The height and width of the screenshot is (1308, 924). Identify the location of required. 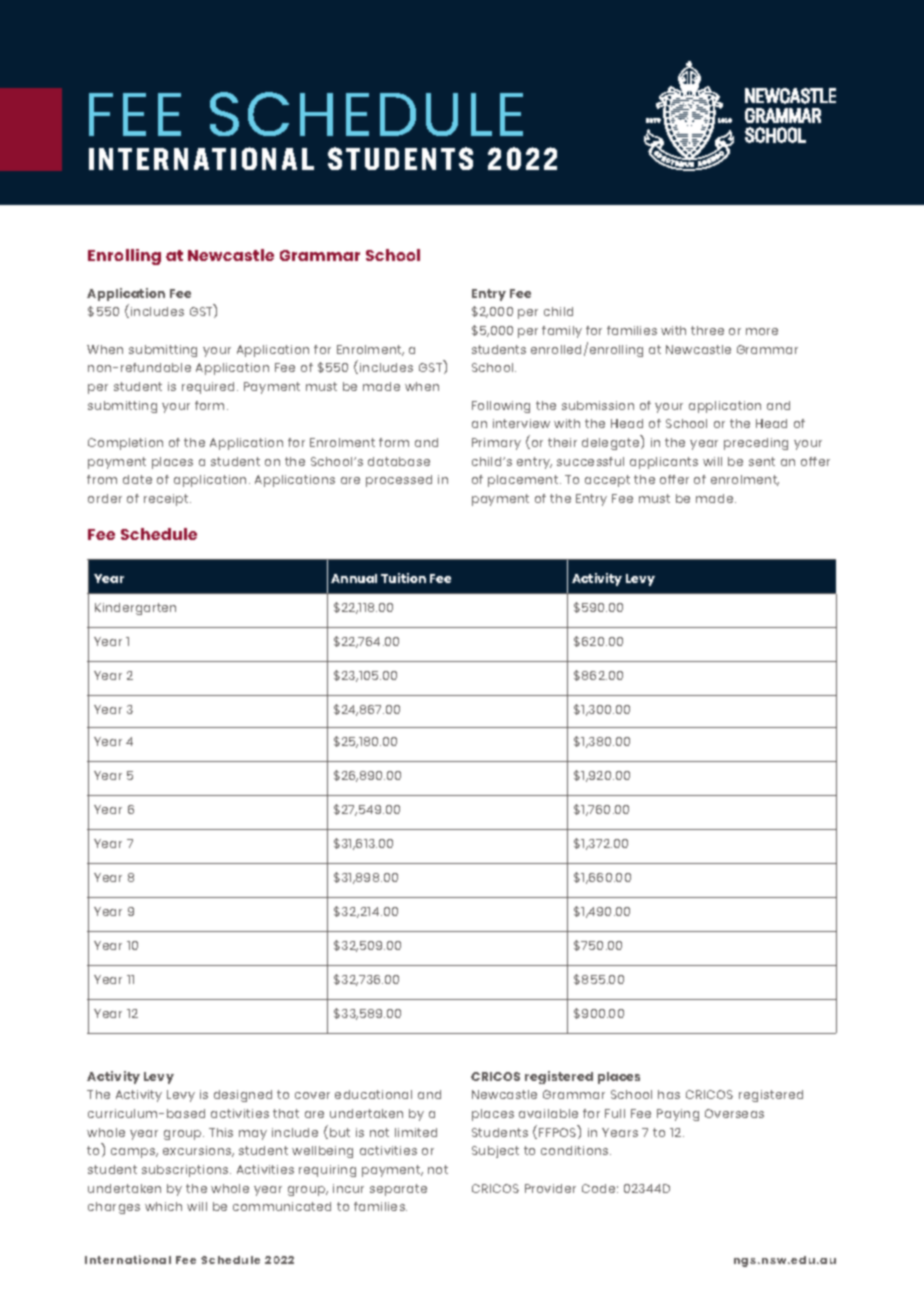
(210, 388).
